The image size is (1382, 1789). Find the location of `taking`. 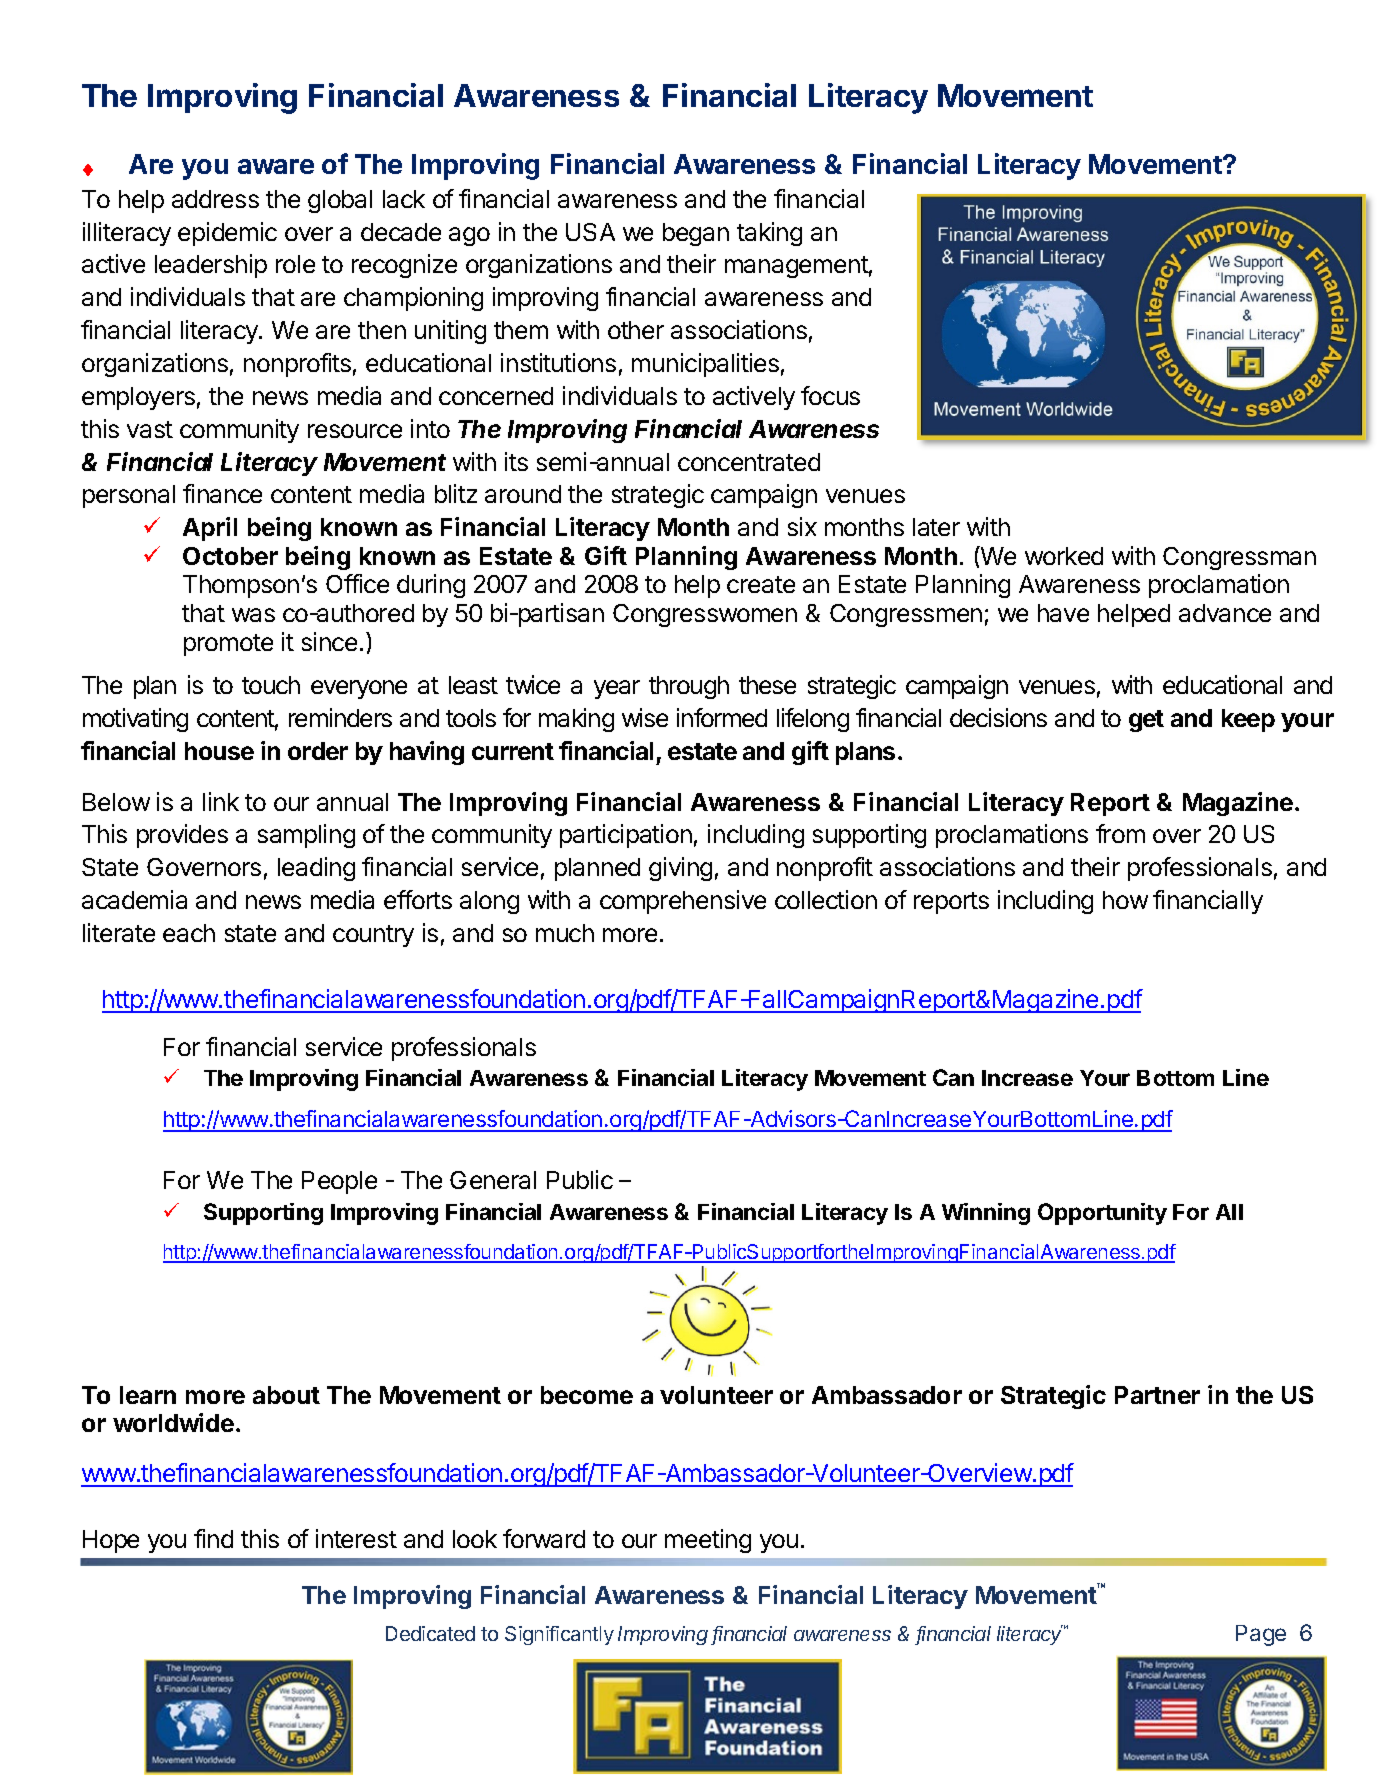

taking is located at coordinates (769, 234).
